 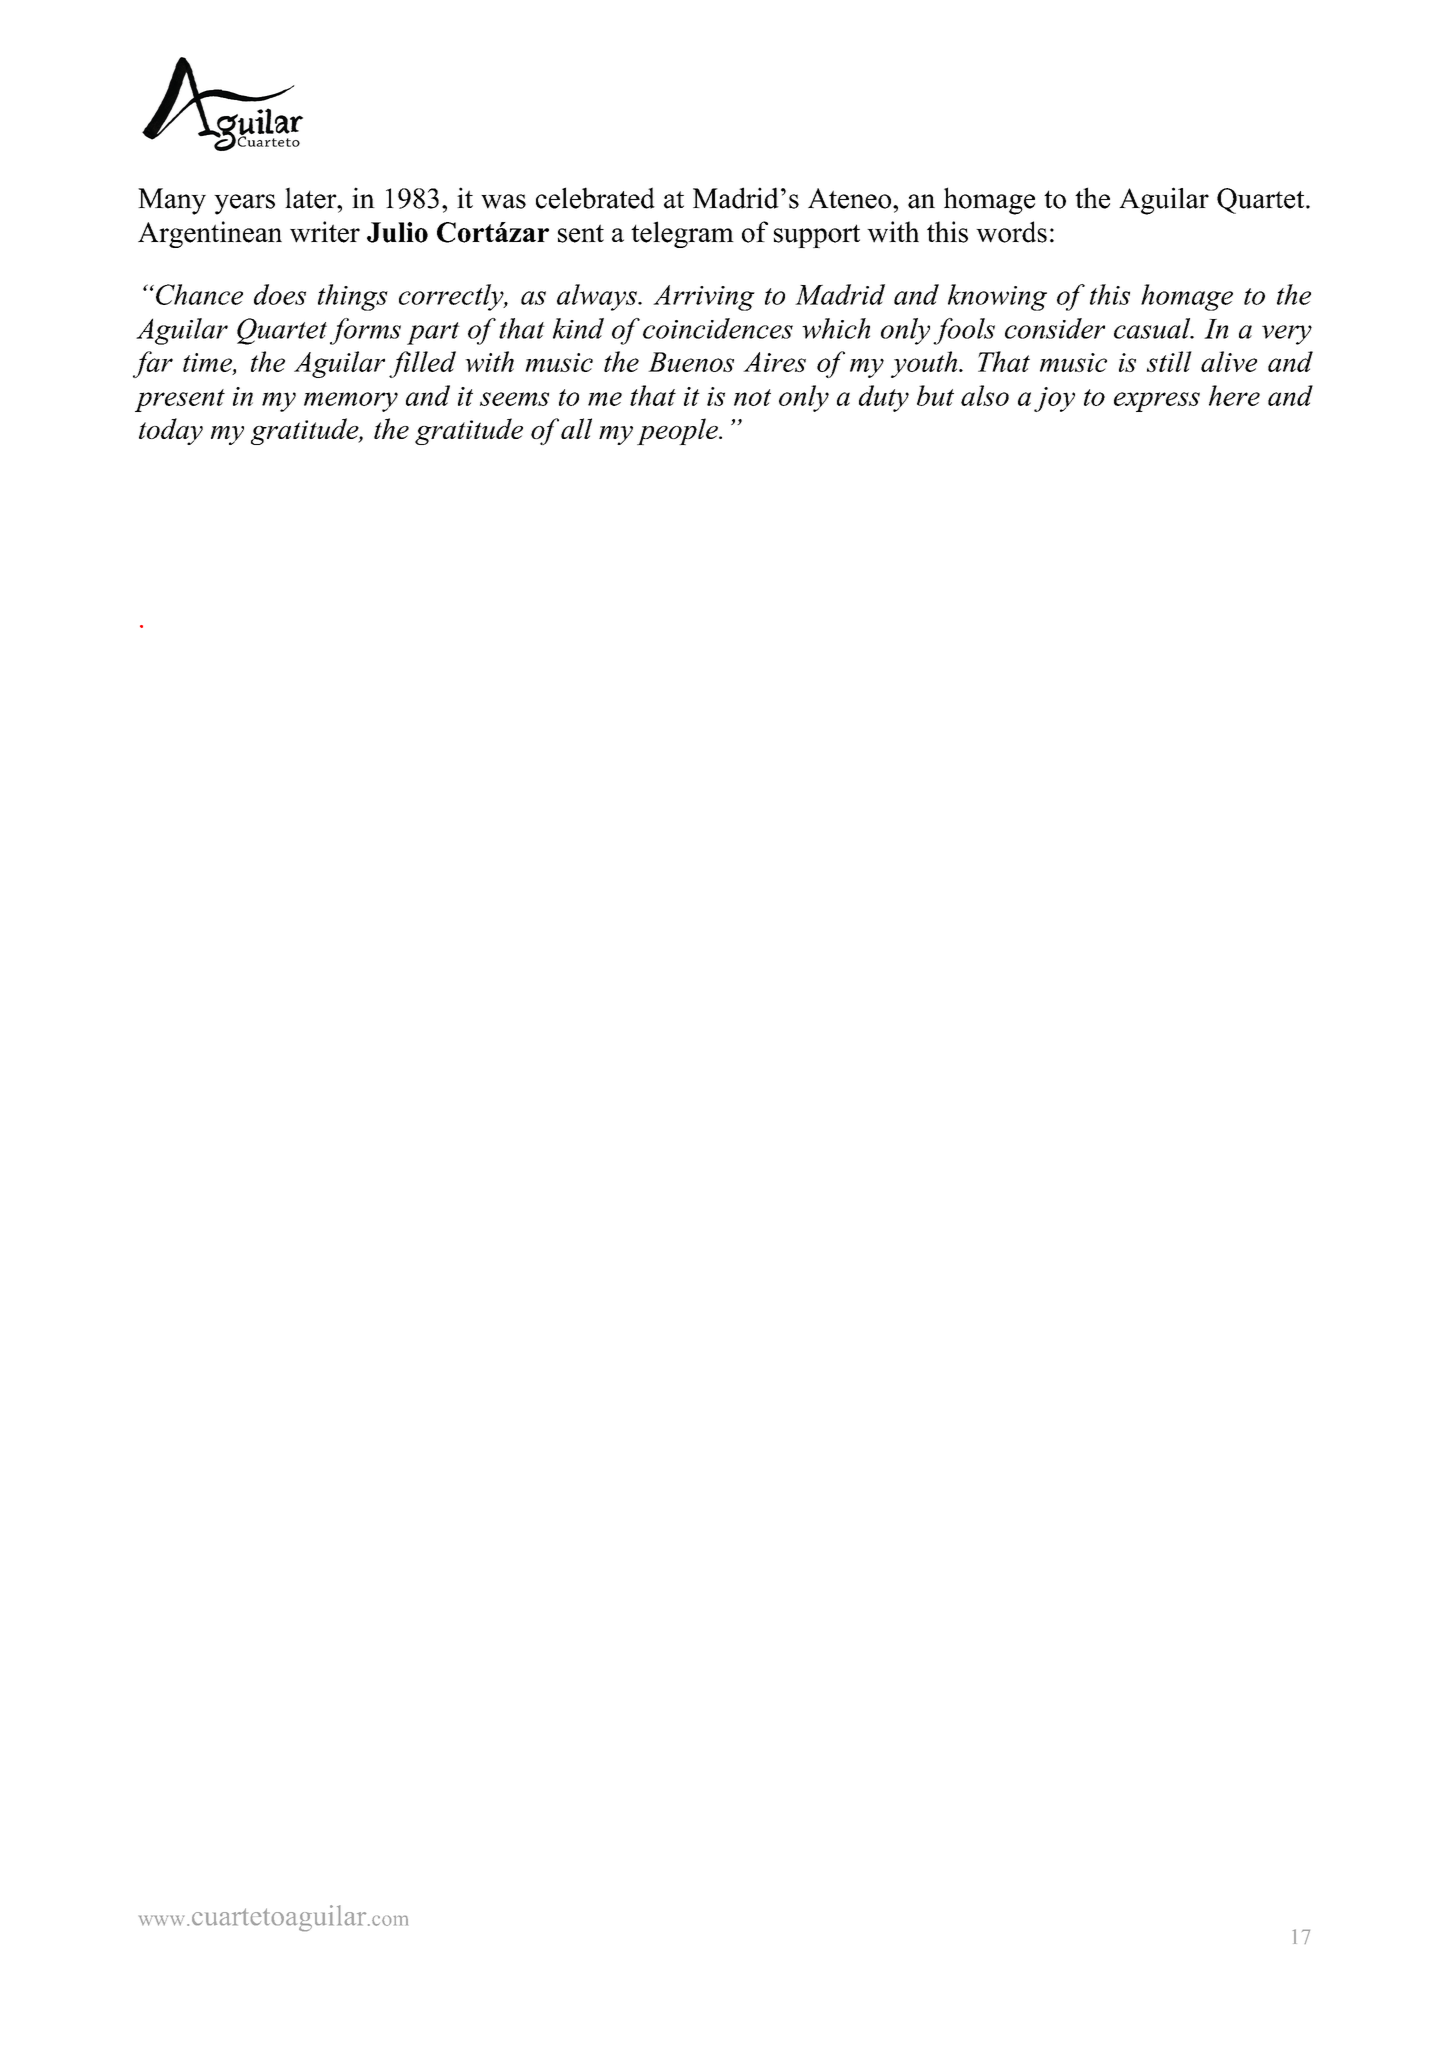 What do you see at coordinates (1157, 402) in the document?
I see `express` at bounding box center [1157, 402].
